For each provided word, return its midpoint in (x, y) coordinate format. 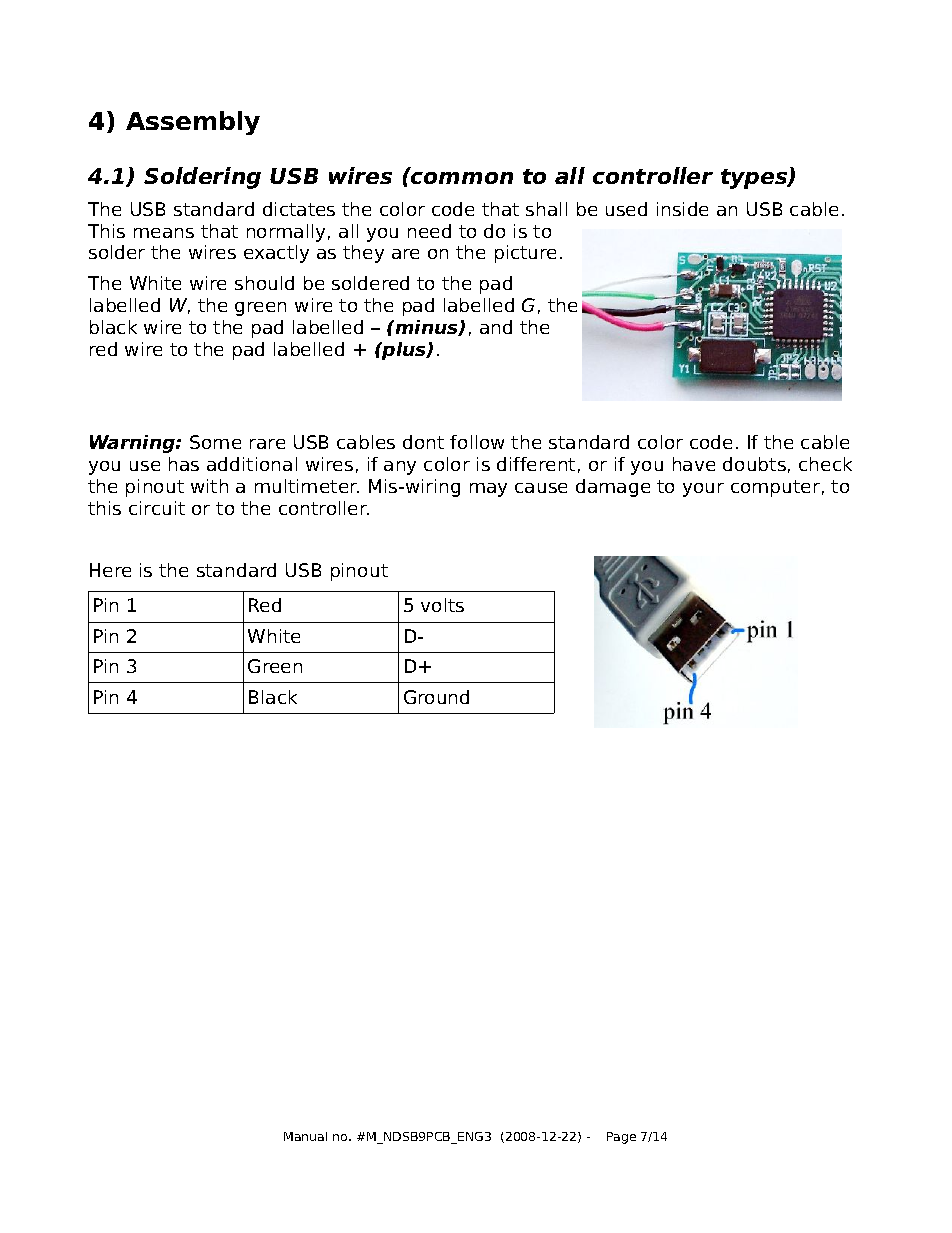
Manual (305, 1136)
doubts (754, 464)
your (703, 490)
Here (110, 570)
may (488, 490)
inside (682, 209)
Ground (436, 697)
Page (621, 1138)
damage (613, 488)
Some (215, 442)
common (462, 178)
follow (477, 442)
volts (442, 605)
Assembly (193, 123)
